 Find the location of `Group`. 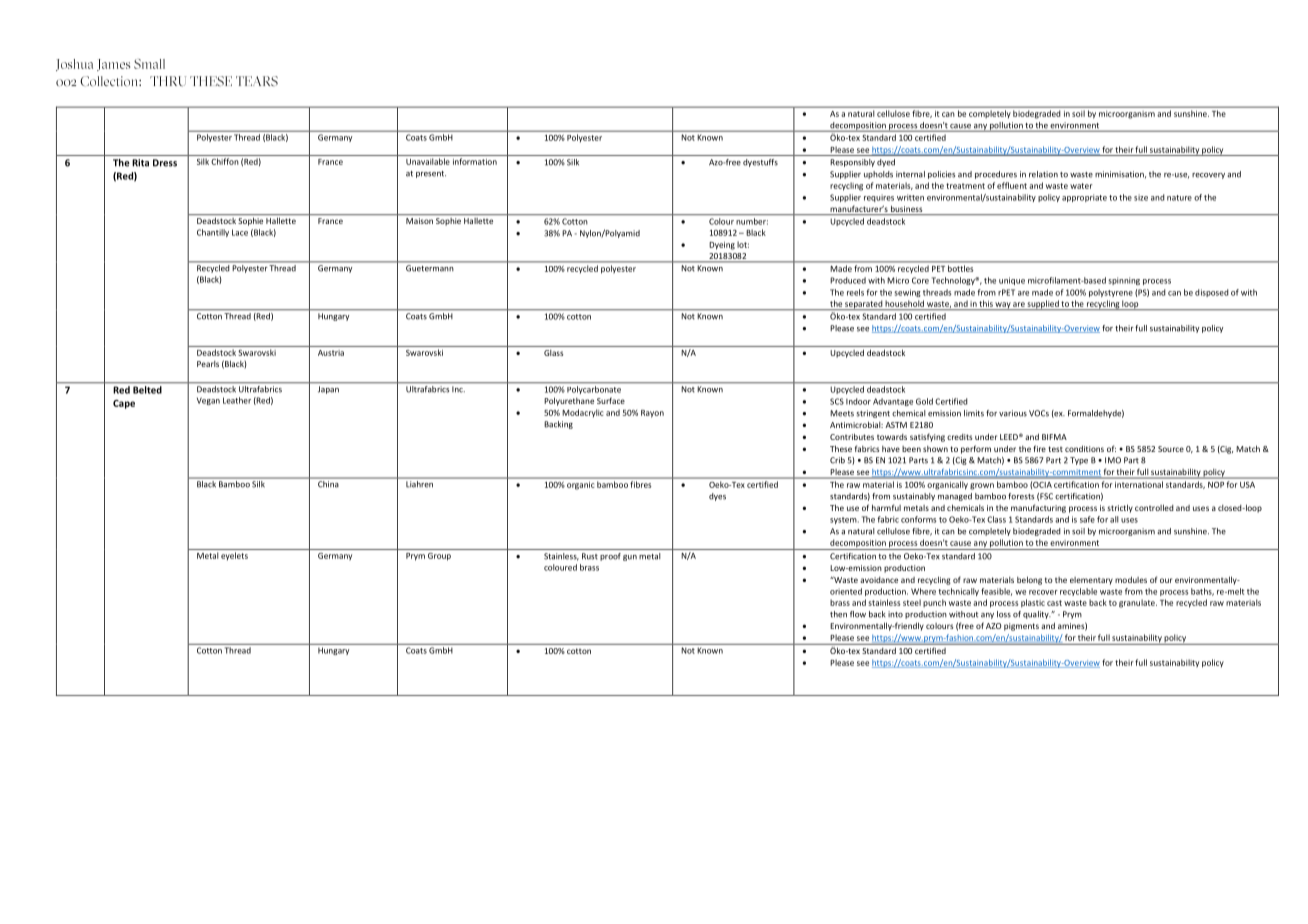

Group is located at coordinates (439, 557).
